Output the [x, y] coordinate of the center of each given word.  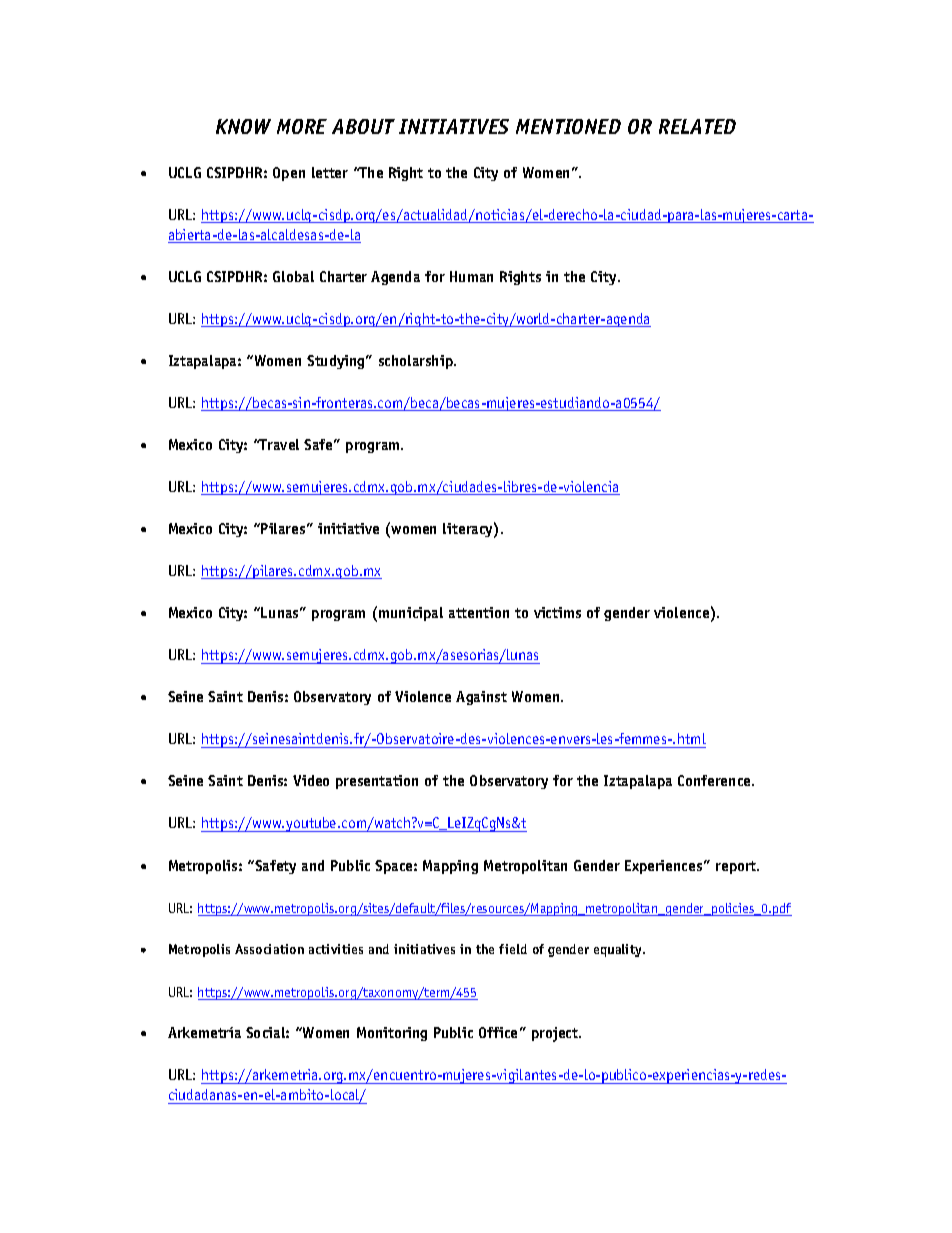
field [513, 949]
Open [289, 174]
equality [619, 950]
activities [336, 949]
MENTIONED [568, 126]
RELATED [697, 126]
